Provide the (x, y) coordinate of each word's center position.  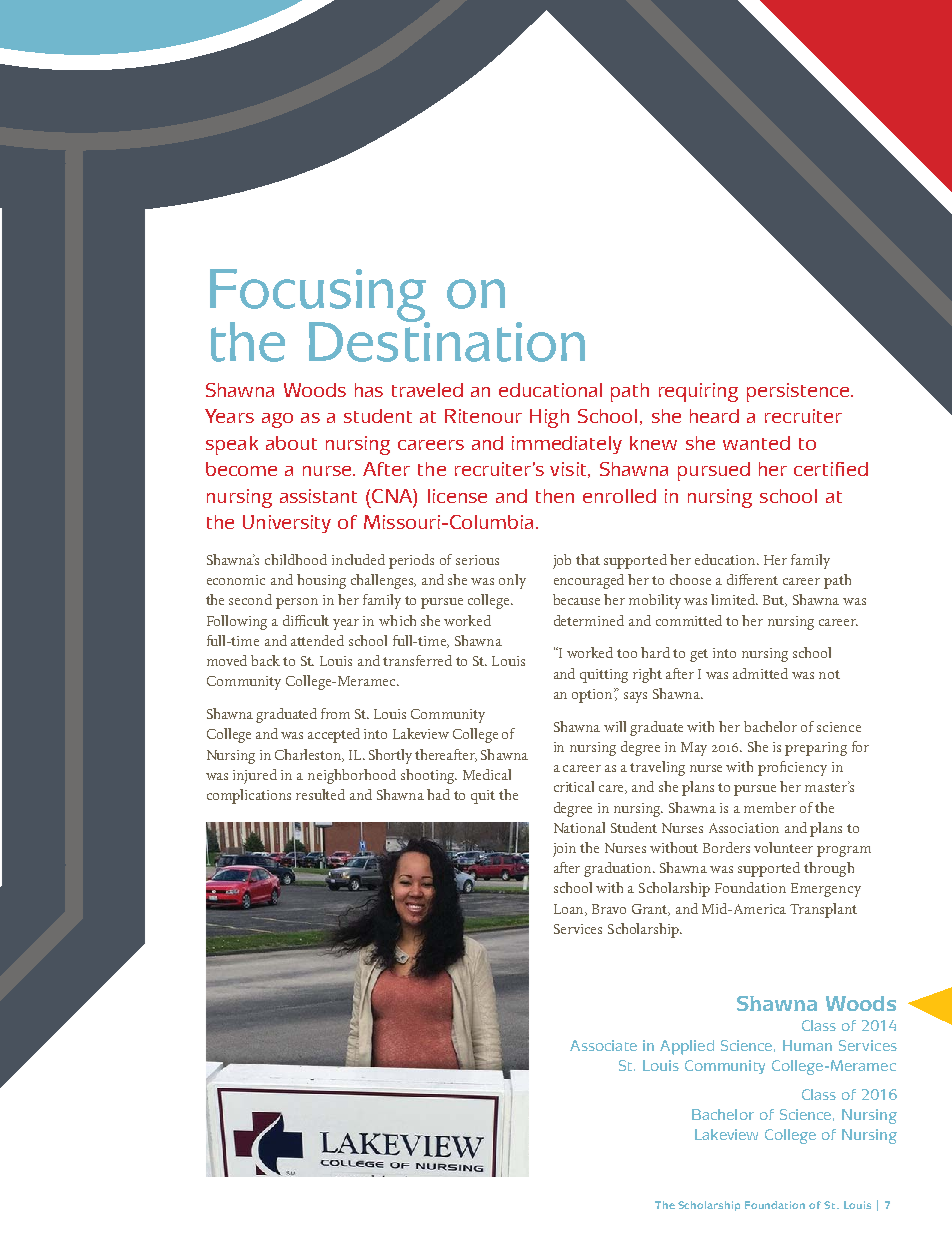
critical (574, 786)
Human (807, 1045)
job (562, 561)
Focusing (319, 297)
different (752, 579)
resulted (320, 794)
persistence (799, 392)
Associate (603, 1045)
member (770, 807)
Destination (447, 340)
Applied (687, 1047)
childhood (296, 559)
